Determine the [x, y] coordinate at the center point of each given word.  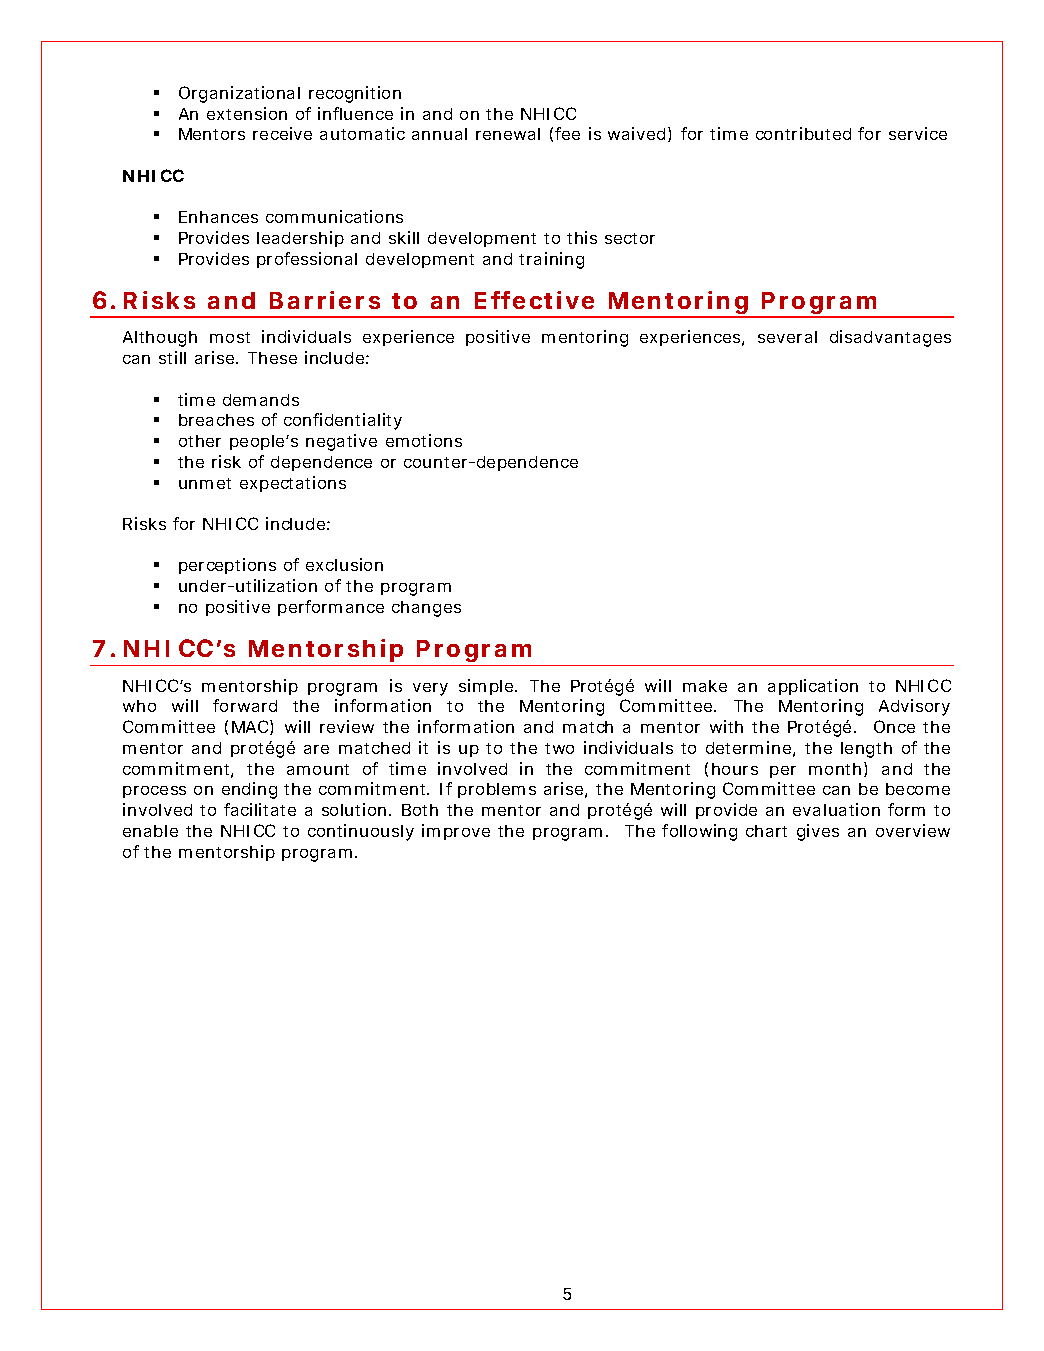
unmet [205, 483]
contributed [803, 133]
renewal [508, 134]
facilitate [260, 809]
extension [247, 113]
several [787, 337]
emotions [424, 440]
